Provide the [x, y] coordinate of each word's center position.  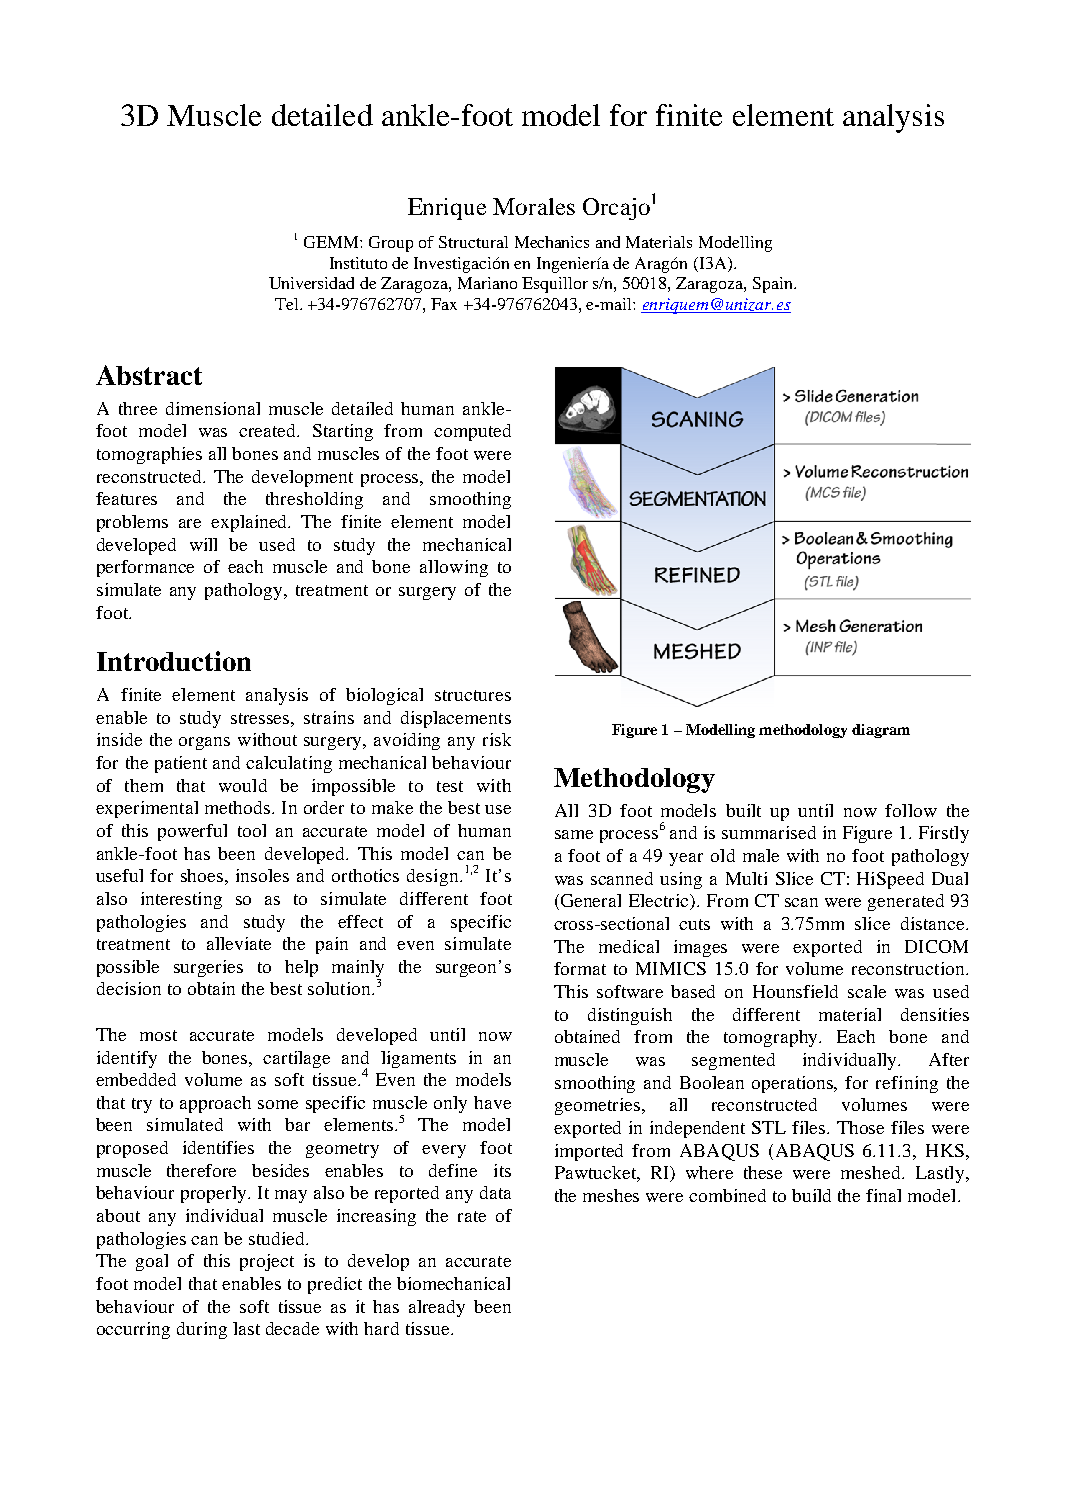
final [883, 1195]
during [202, 1330]
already [437, 1308]
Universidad [311, 283]
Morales [534, 206]
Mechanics [552, 242]
